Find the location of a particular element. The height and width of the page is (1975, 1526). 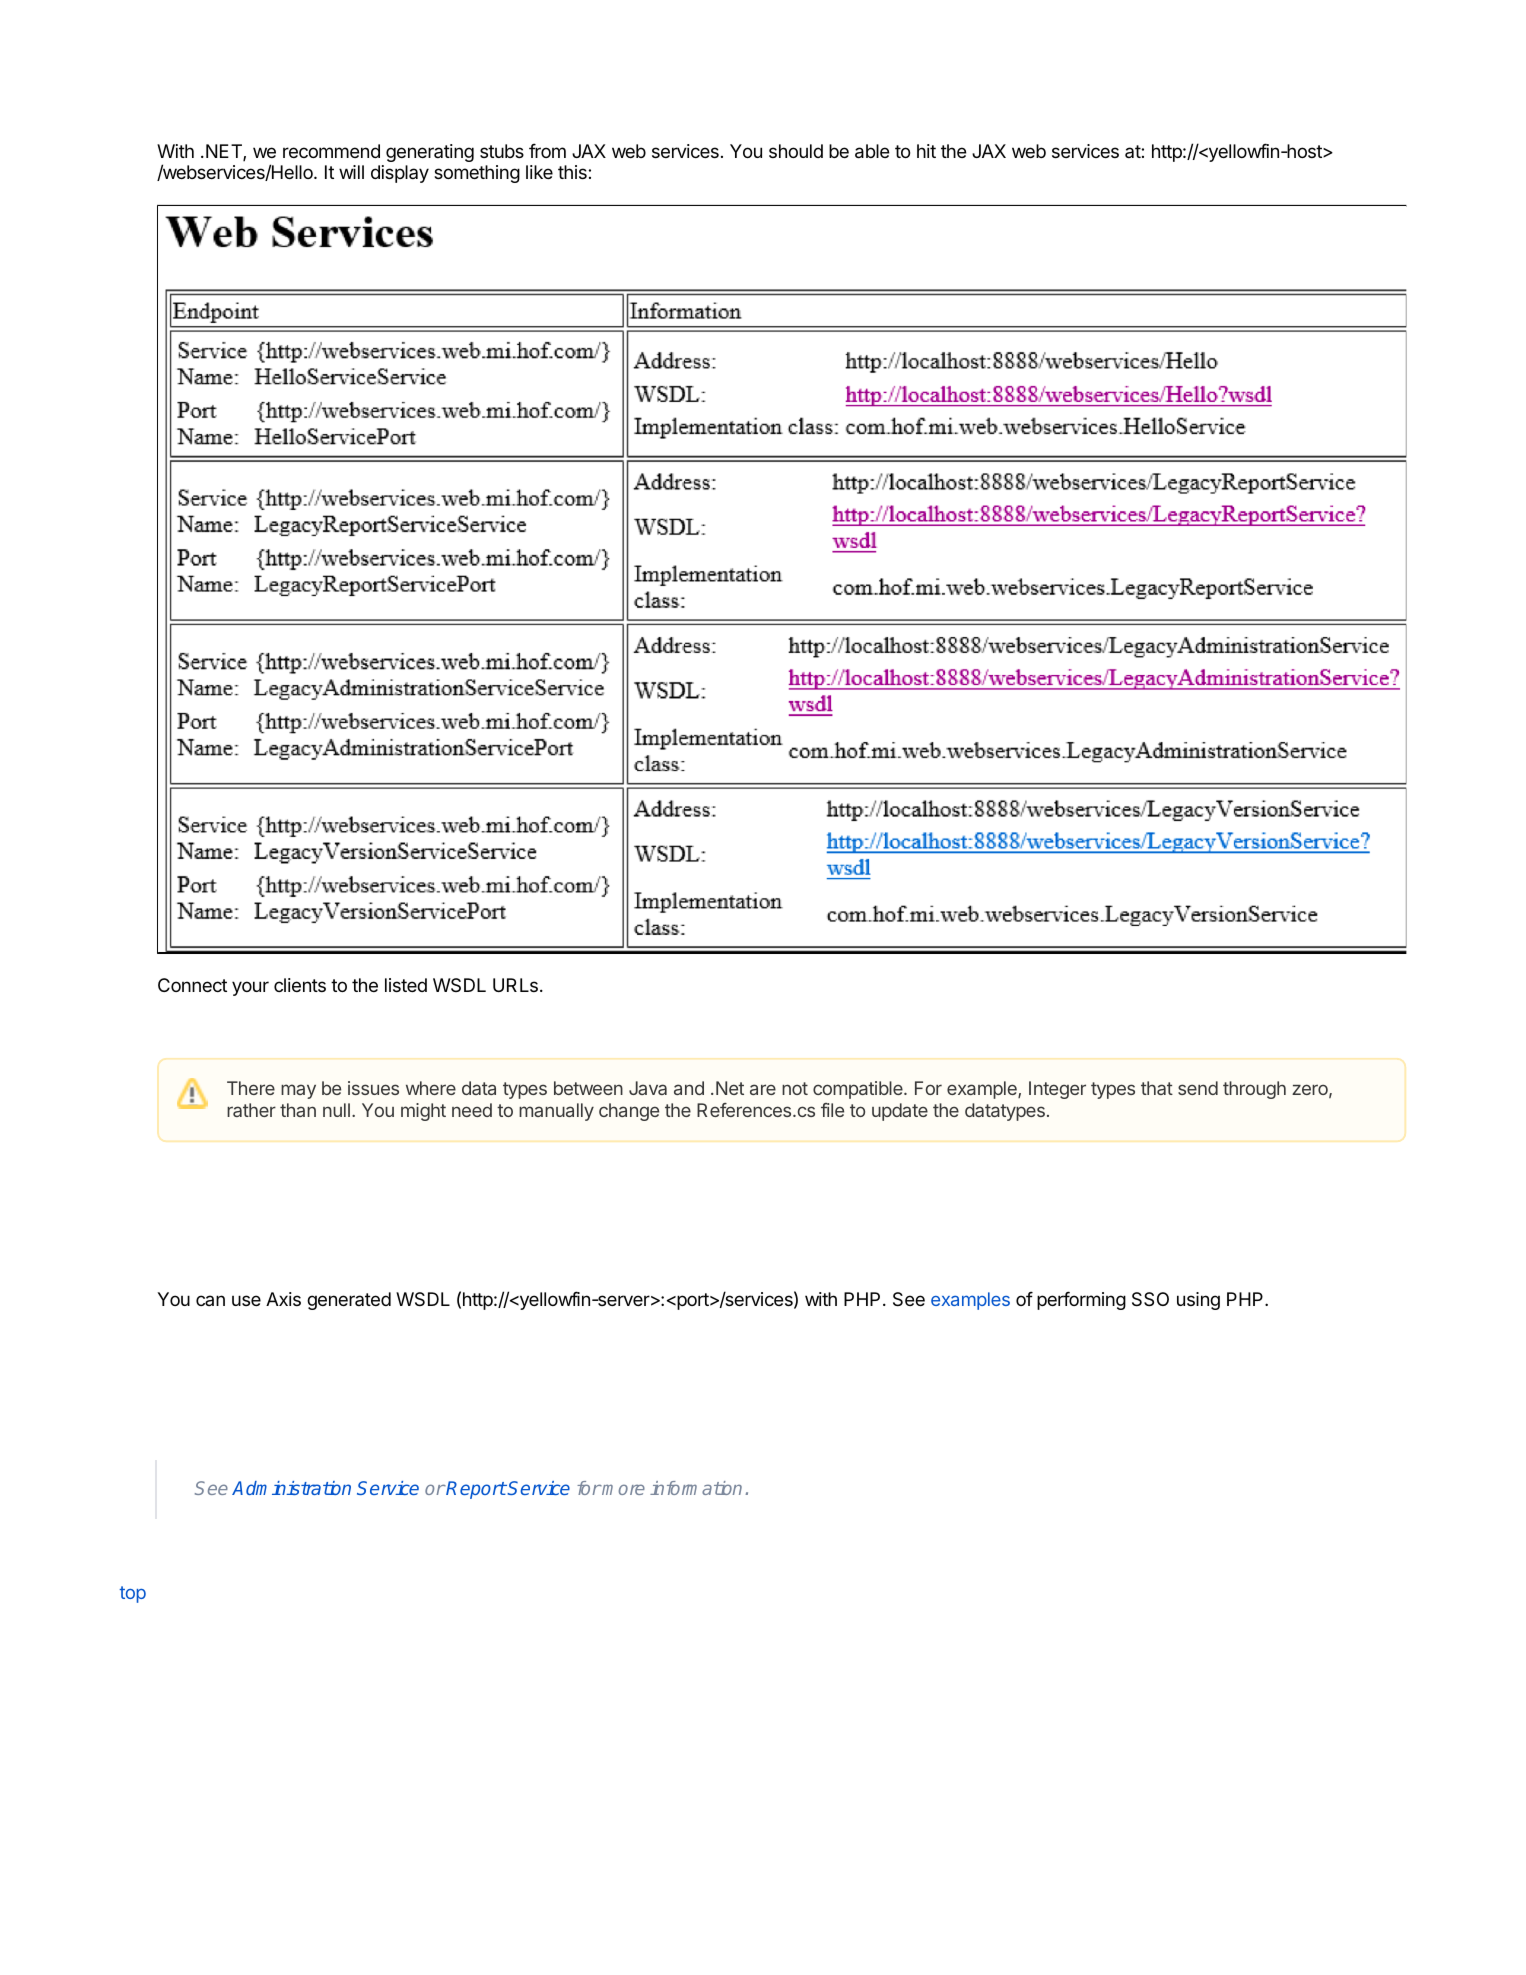

clients is located at coordinates (300, 985).
